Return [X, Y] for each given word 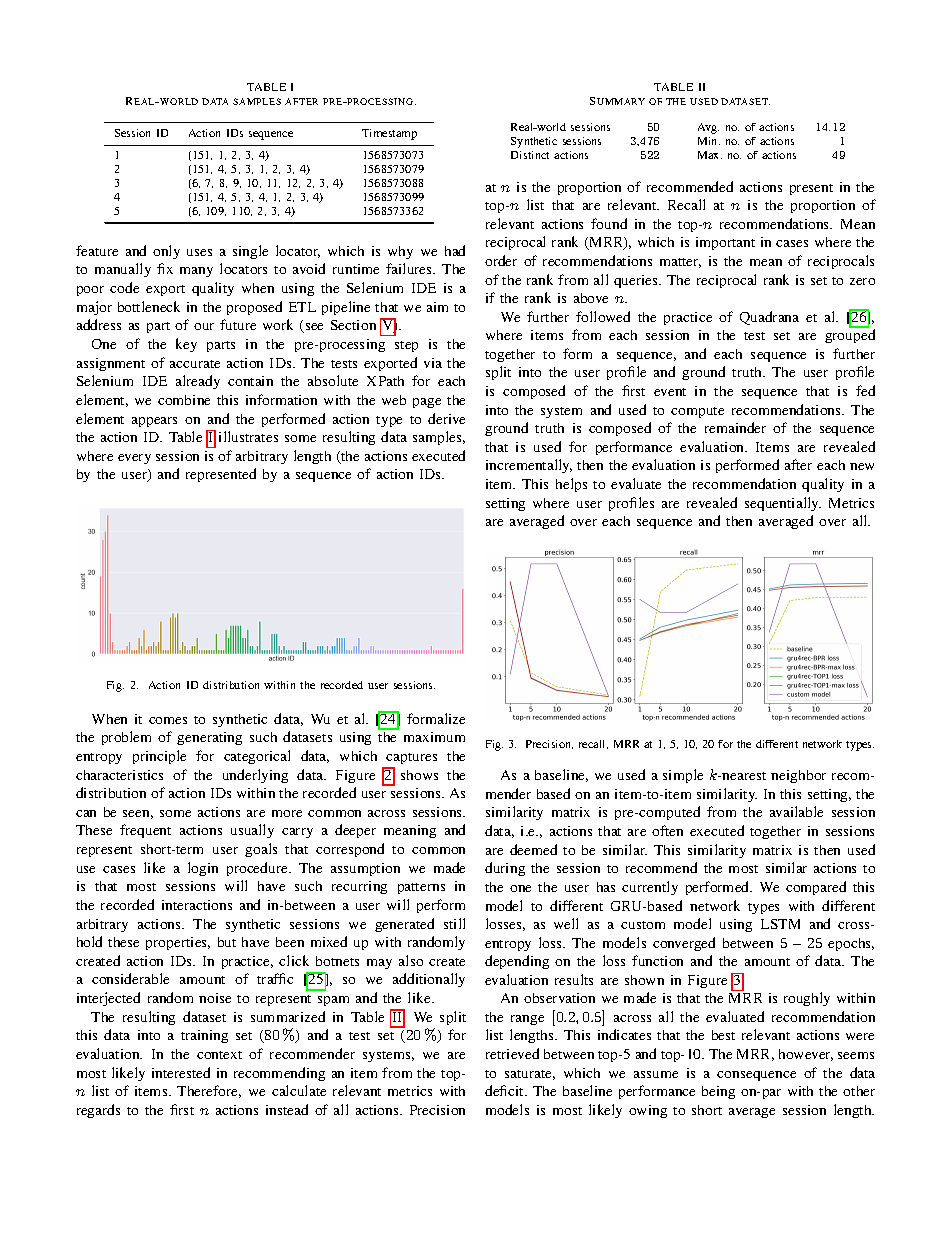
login [203, 869]
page [427, 403]
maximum [434, 737]
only [166, 252]
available [796, 811]
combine [184, 400]
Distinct [530, 155]
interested [181, 1072]
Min [709, 141]
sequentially [783, 504]
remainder [735, 427]
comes [168, 720]
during [505, 869]
